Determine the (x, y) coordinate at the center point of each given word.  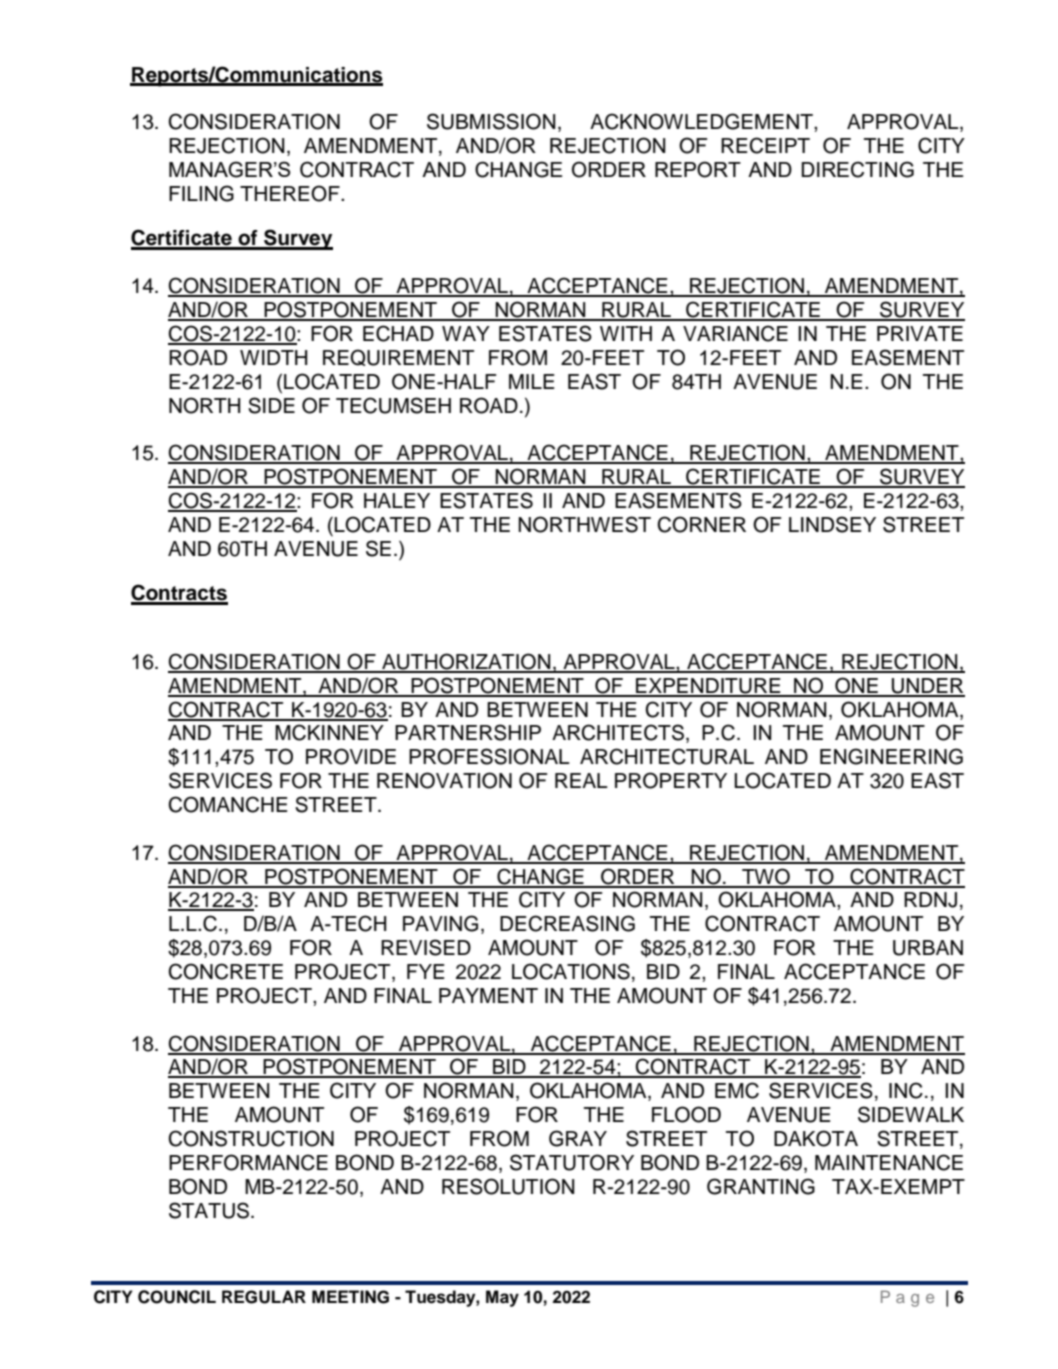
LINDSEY (832, 524)
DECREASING (567, 923)
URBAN (928, 948)
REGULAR (264, 1297)
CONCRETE (225, 971)
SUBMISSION (491, 121)
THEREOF (291, 193)
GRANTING (761, 1186)
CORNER (701, 524)
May (502, 1298)
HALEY (397, 500)
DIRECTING (857, 169)
